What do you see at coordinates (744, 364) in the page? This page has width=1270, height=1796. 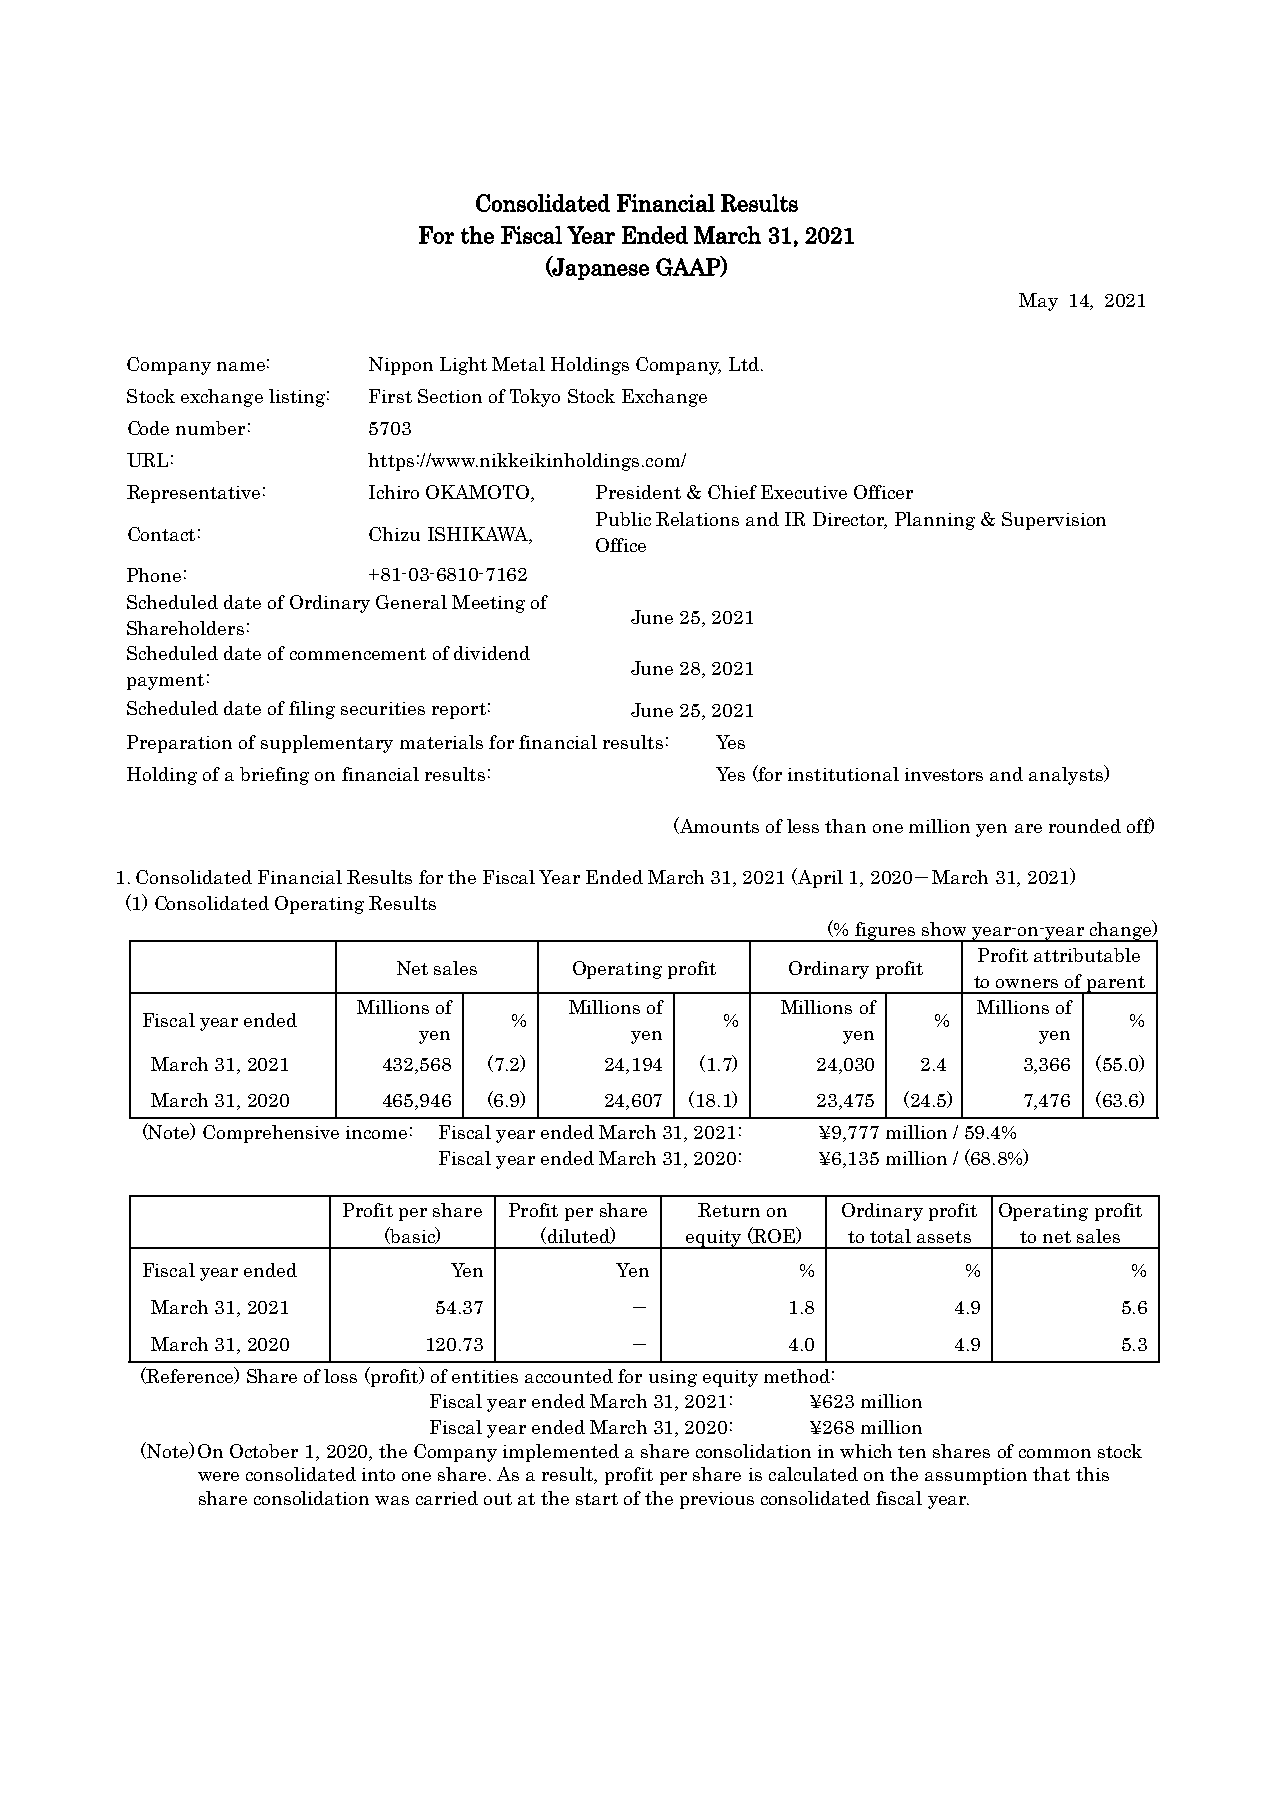 I see `Ltd` at bounding box center [744, 364].
